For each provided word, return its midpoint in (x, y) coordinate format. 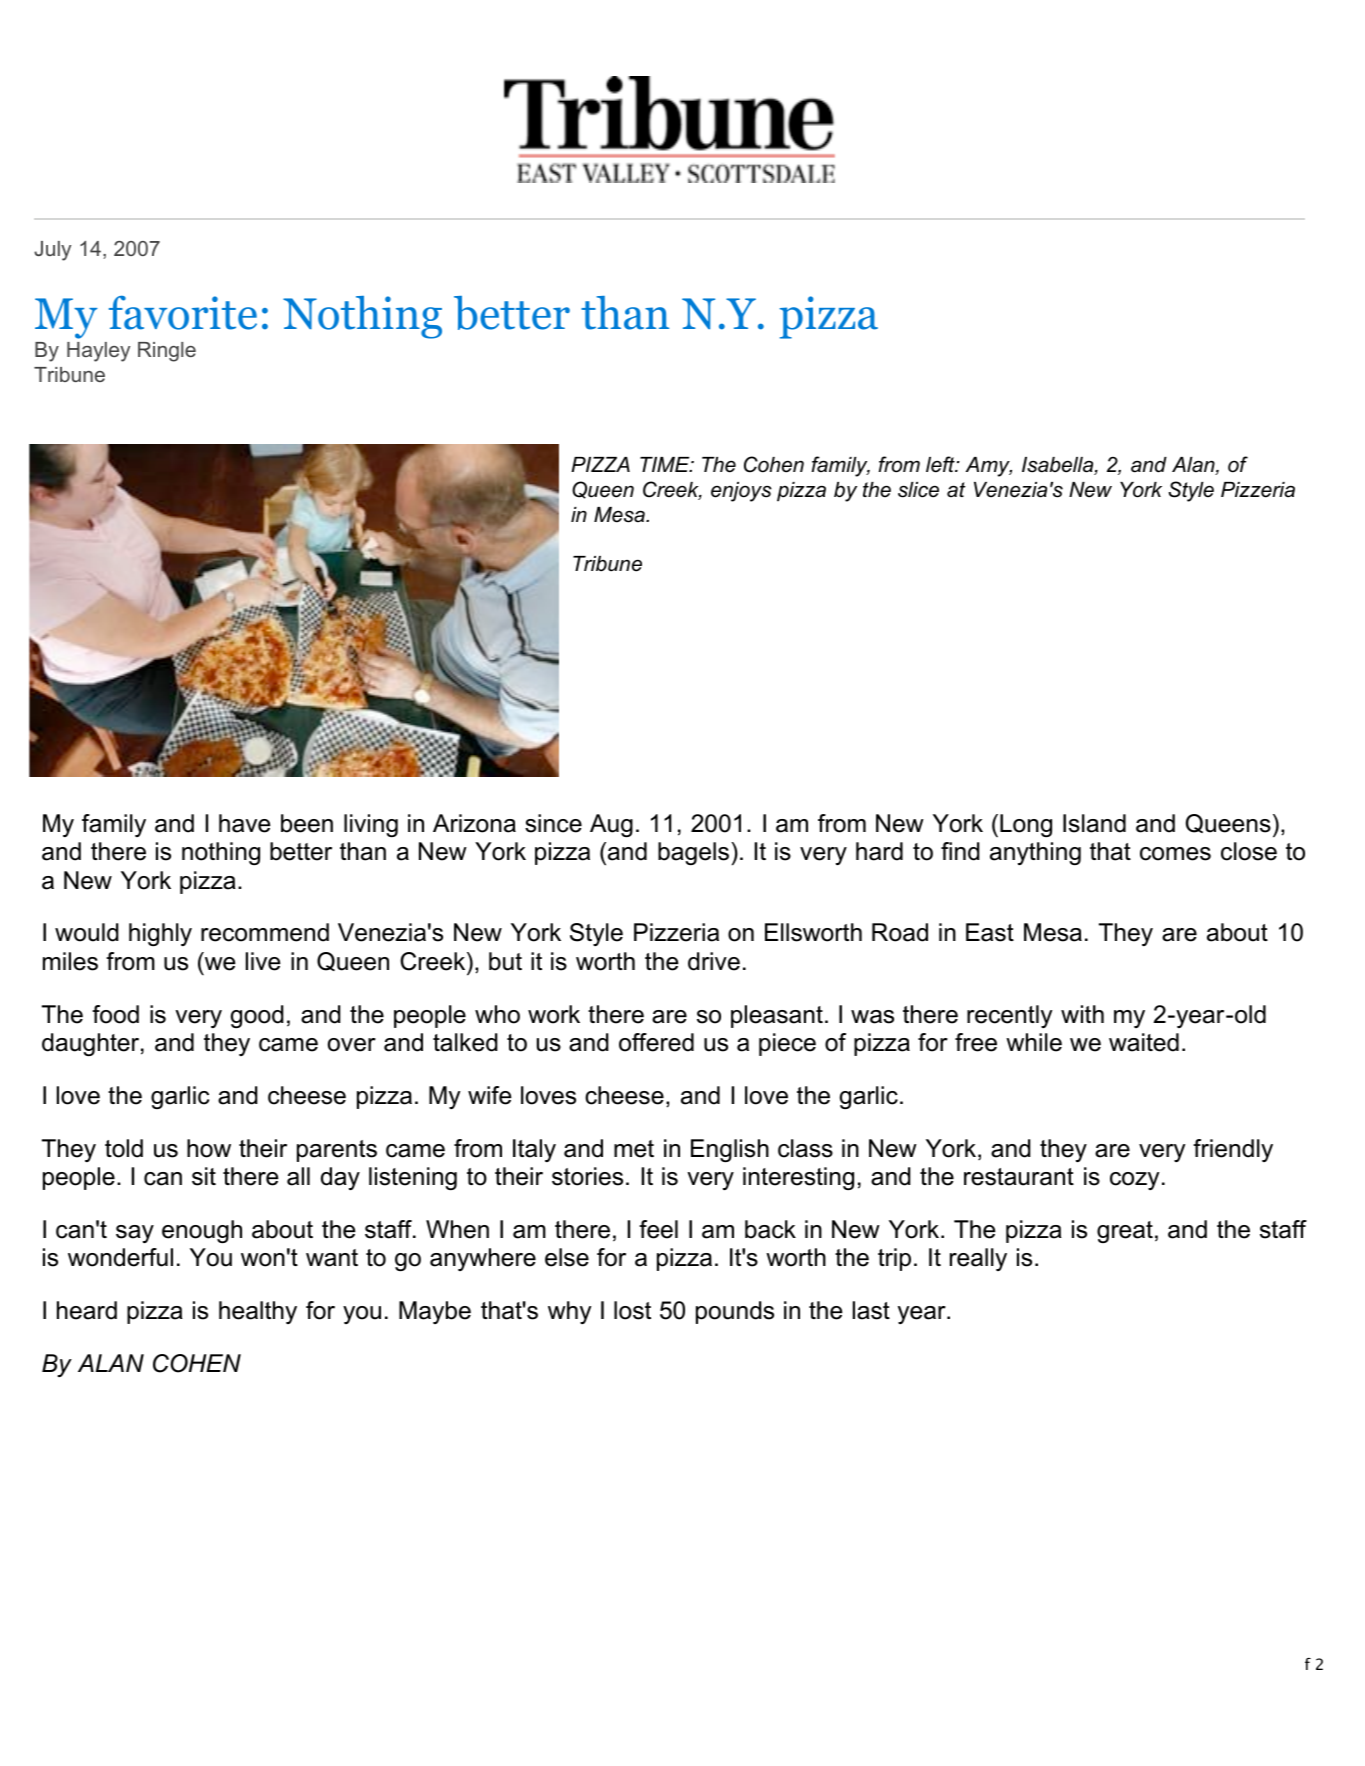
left (941, 464)
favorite (183, 313)
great (1125, 1232)
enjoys (741, 492)
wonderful (120, 1257)
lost (632, 1310)
